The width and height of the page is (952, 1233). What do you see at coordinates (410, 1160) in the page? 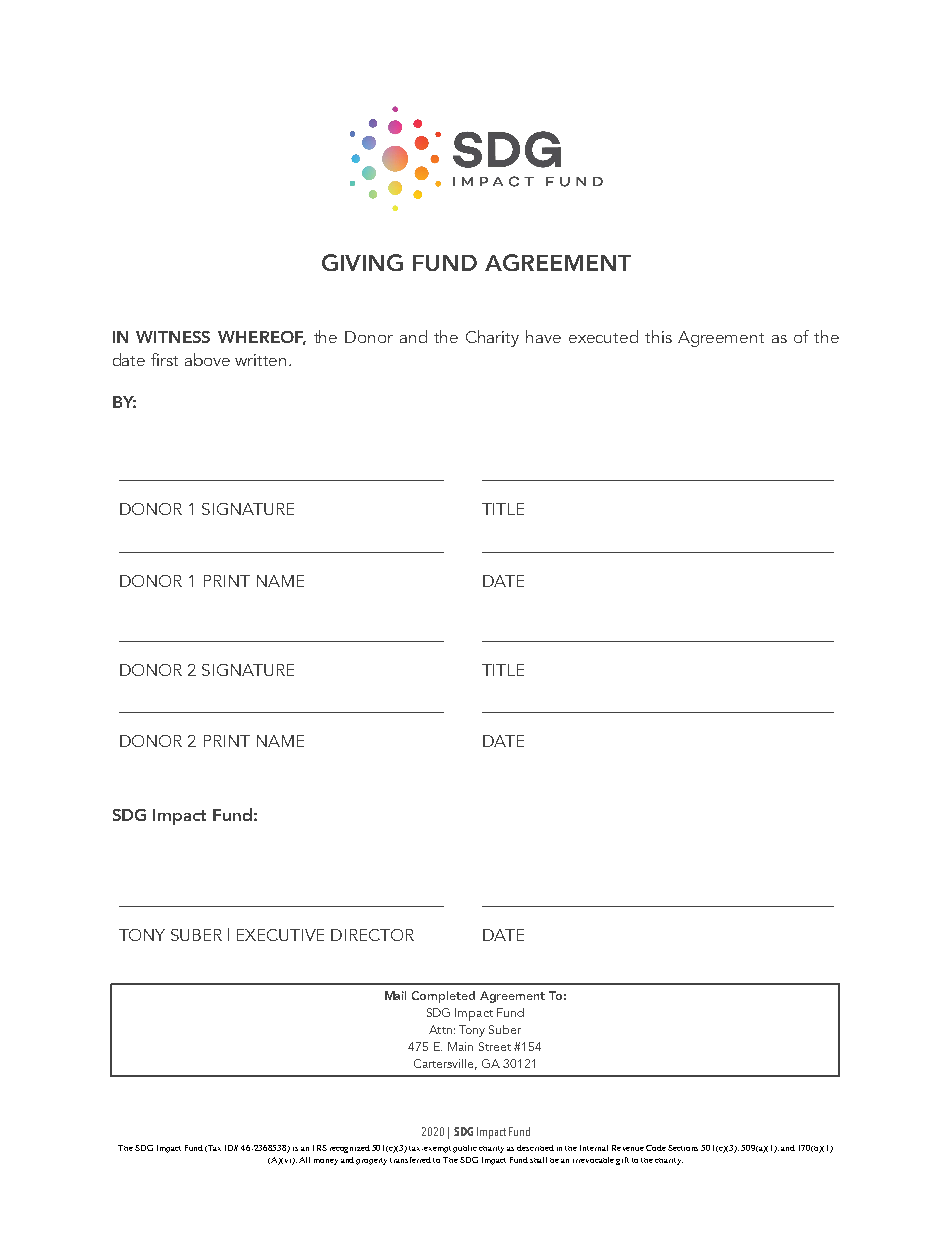
I see `transferred` at bounding box center [410, 1160].
